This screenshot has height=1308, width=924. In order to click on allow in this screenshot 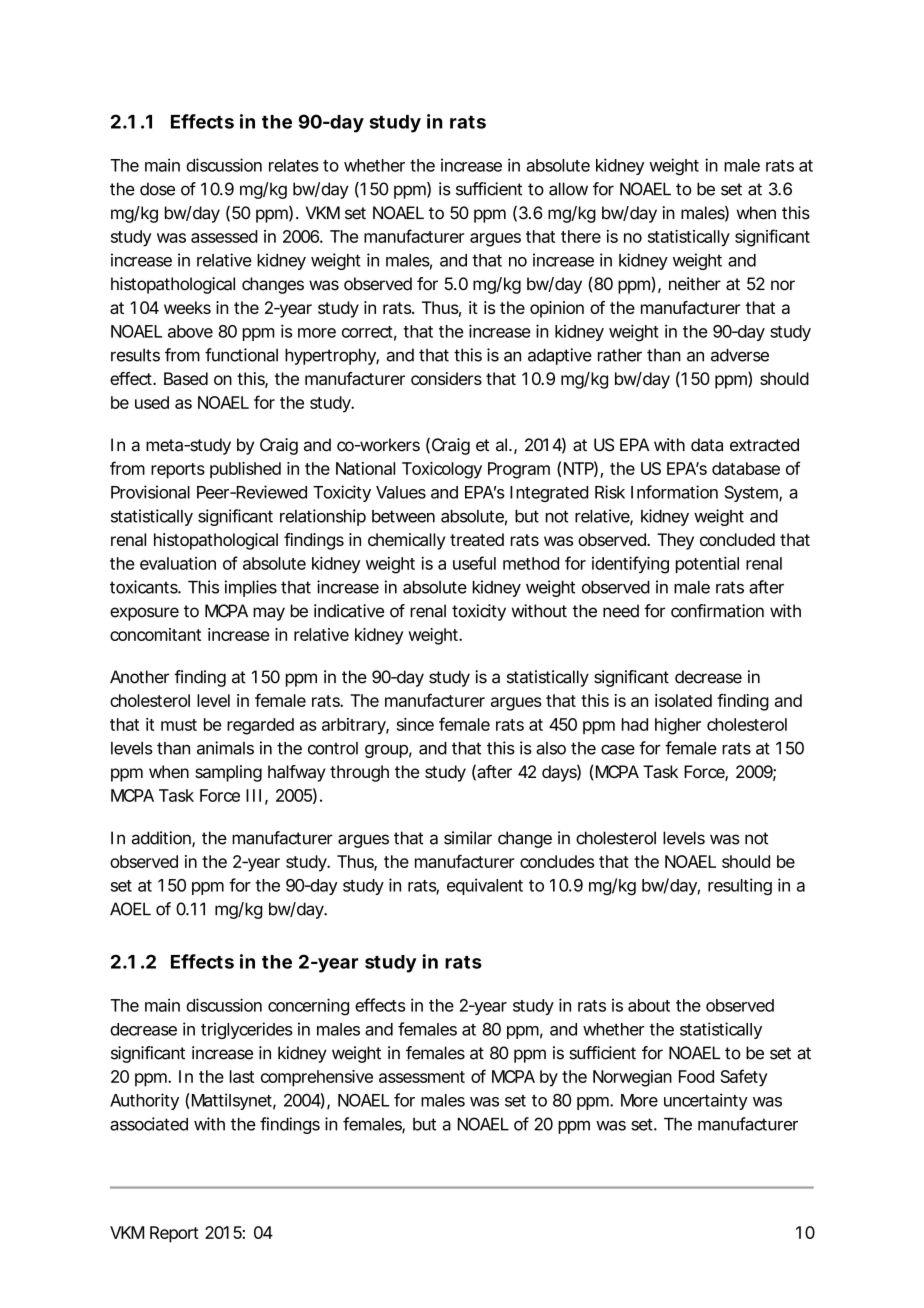, I will do `click(568, 189)`.
